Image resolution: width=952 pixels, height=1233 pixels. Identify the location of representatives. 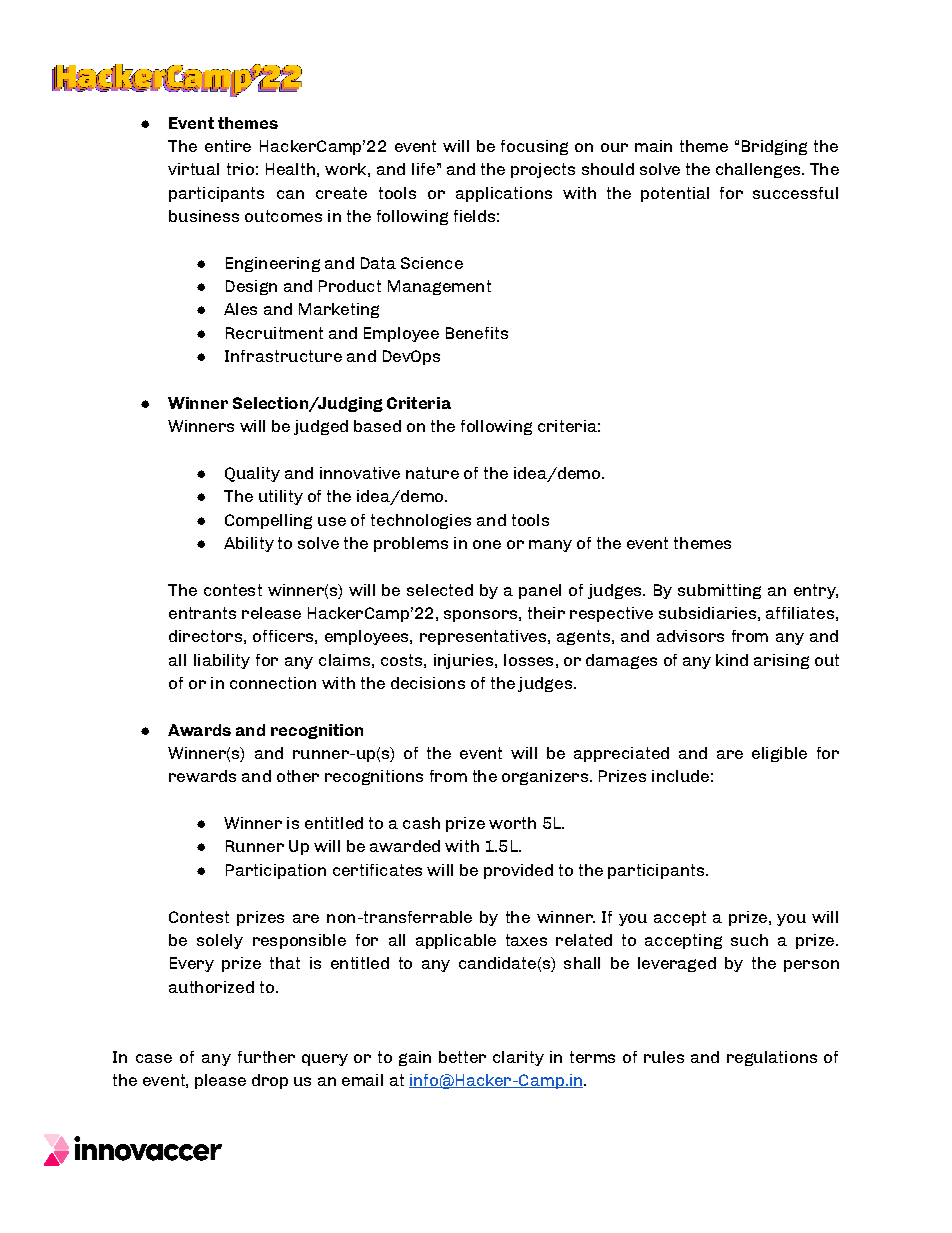
(484, 637).
